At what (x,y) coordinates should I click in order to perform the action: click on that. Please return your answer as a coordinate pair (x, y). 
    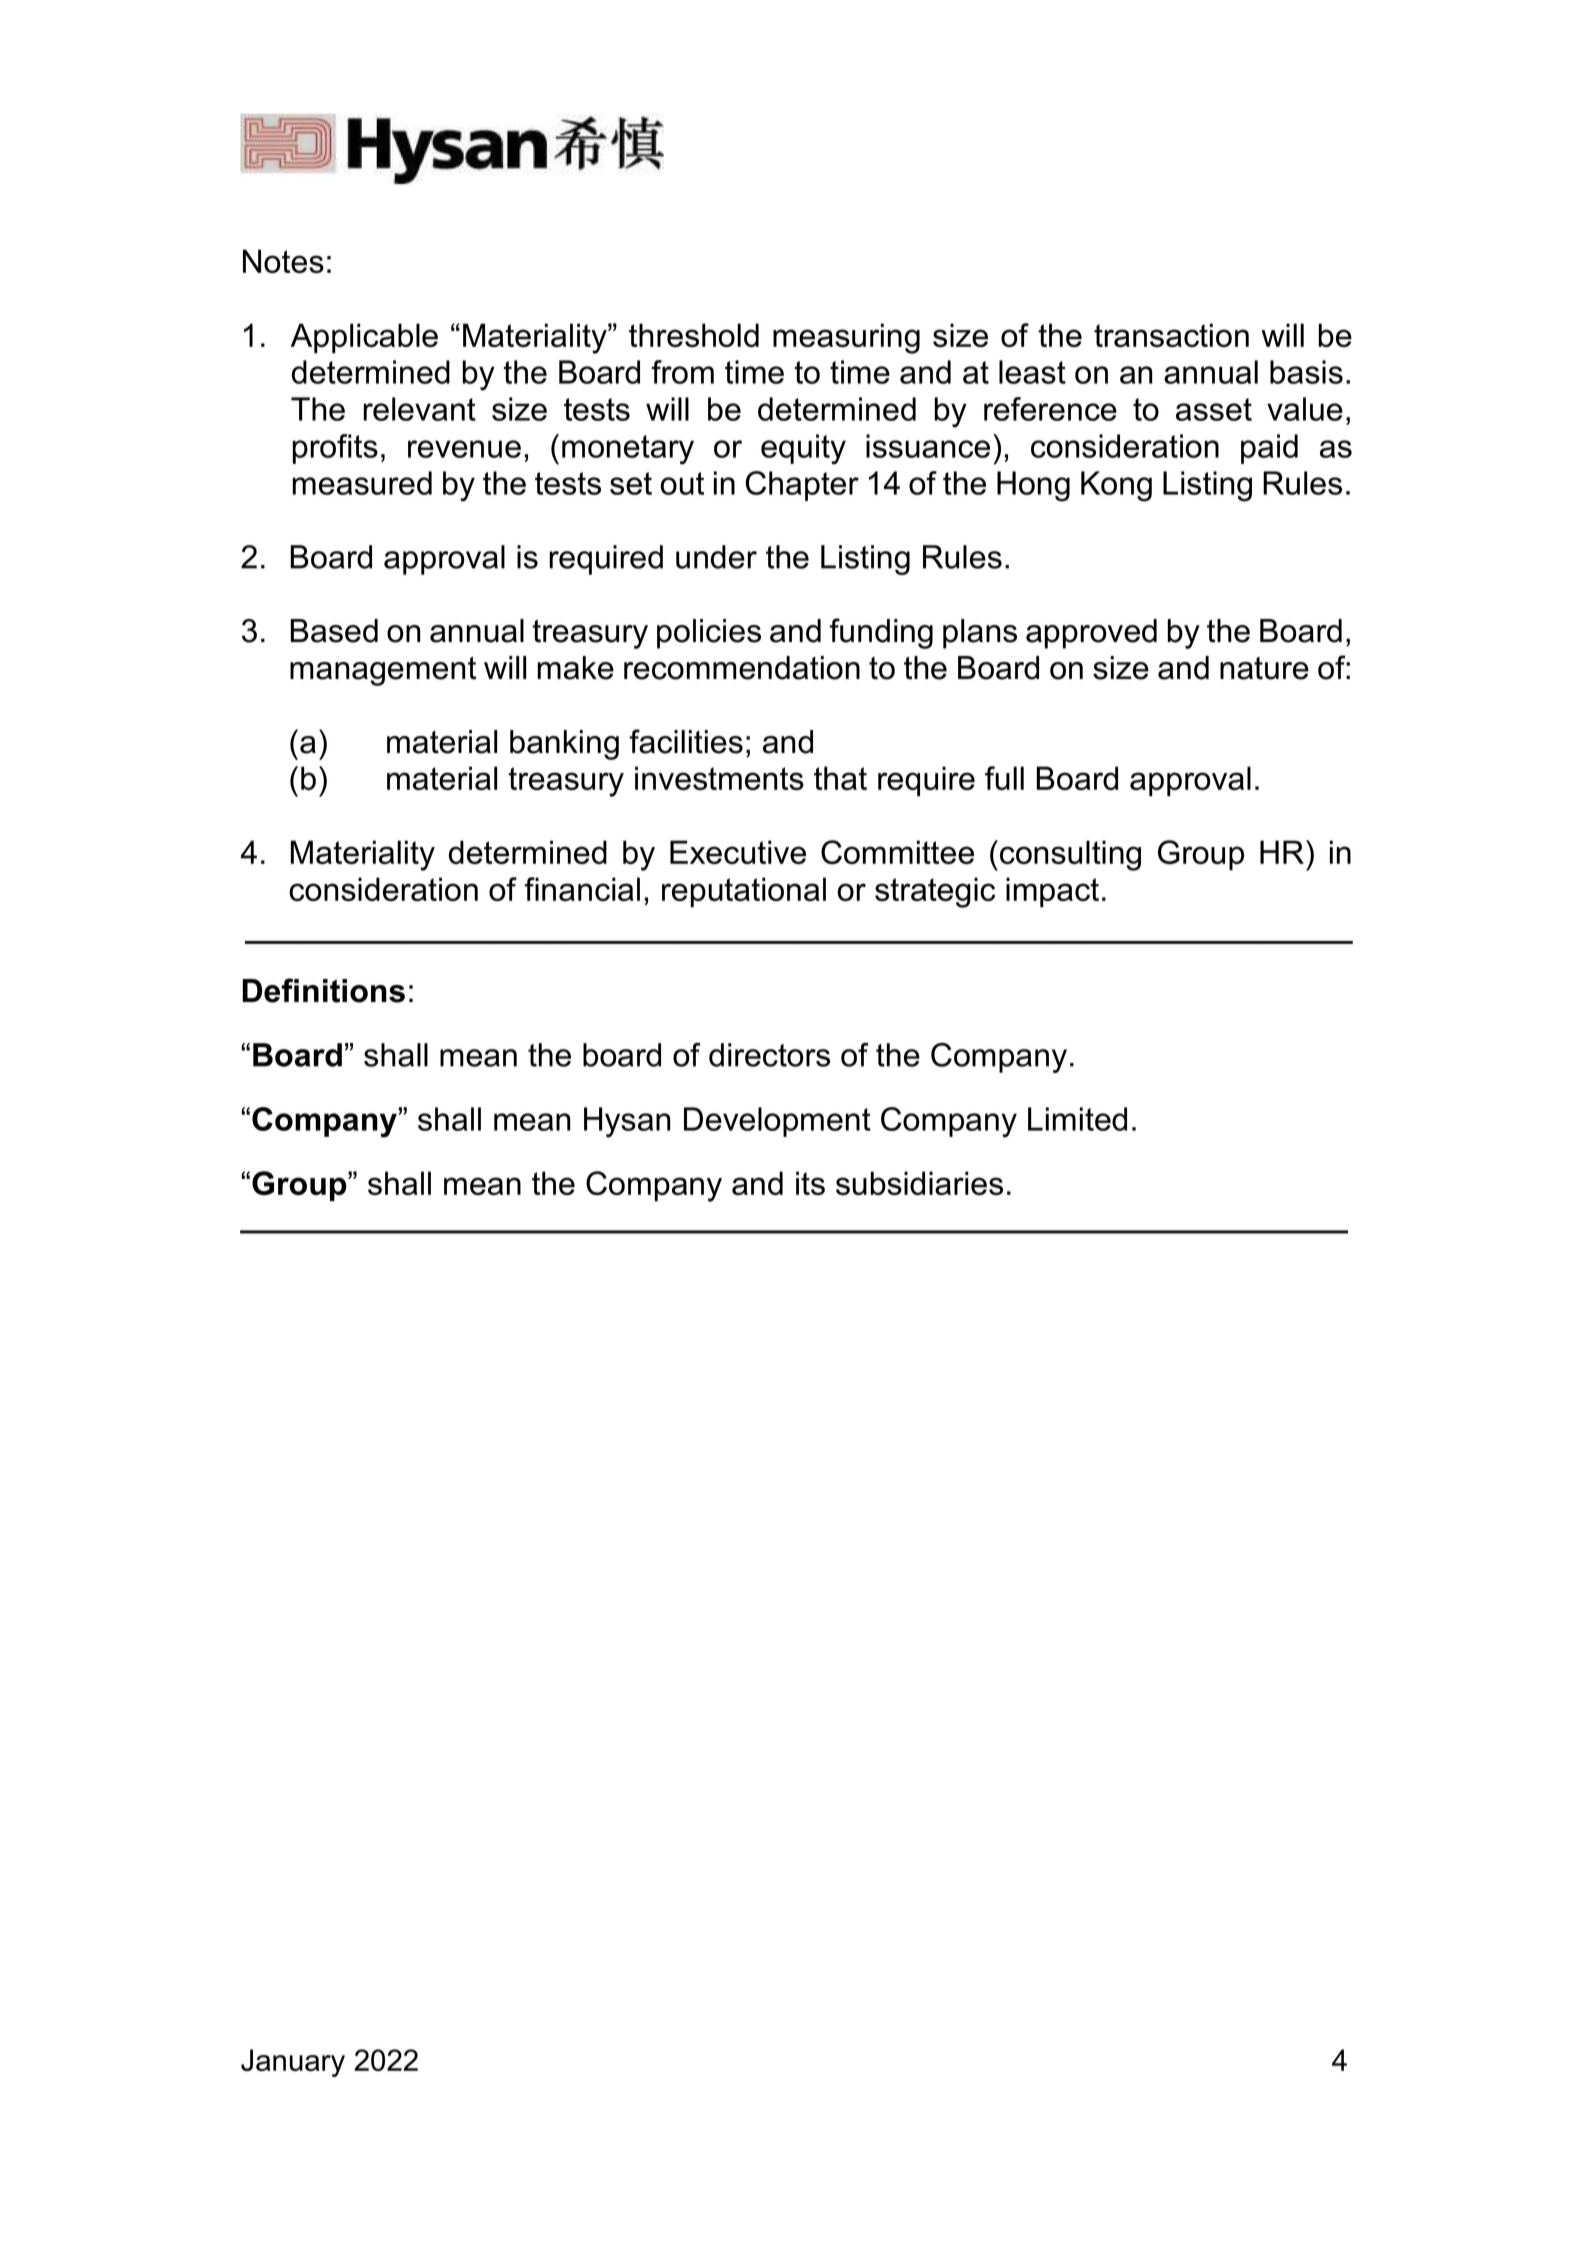
    Looking at the image, I should click on (840, 778).
